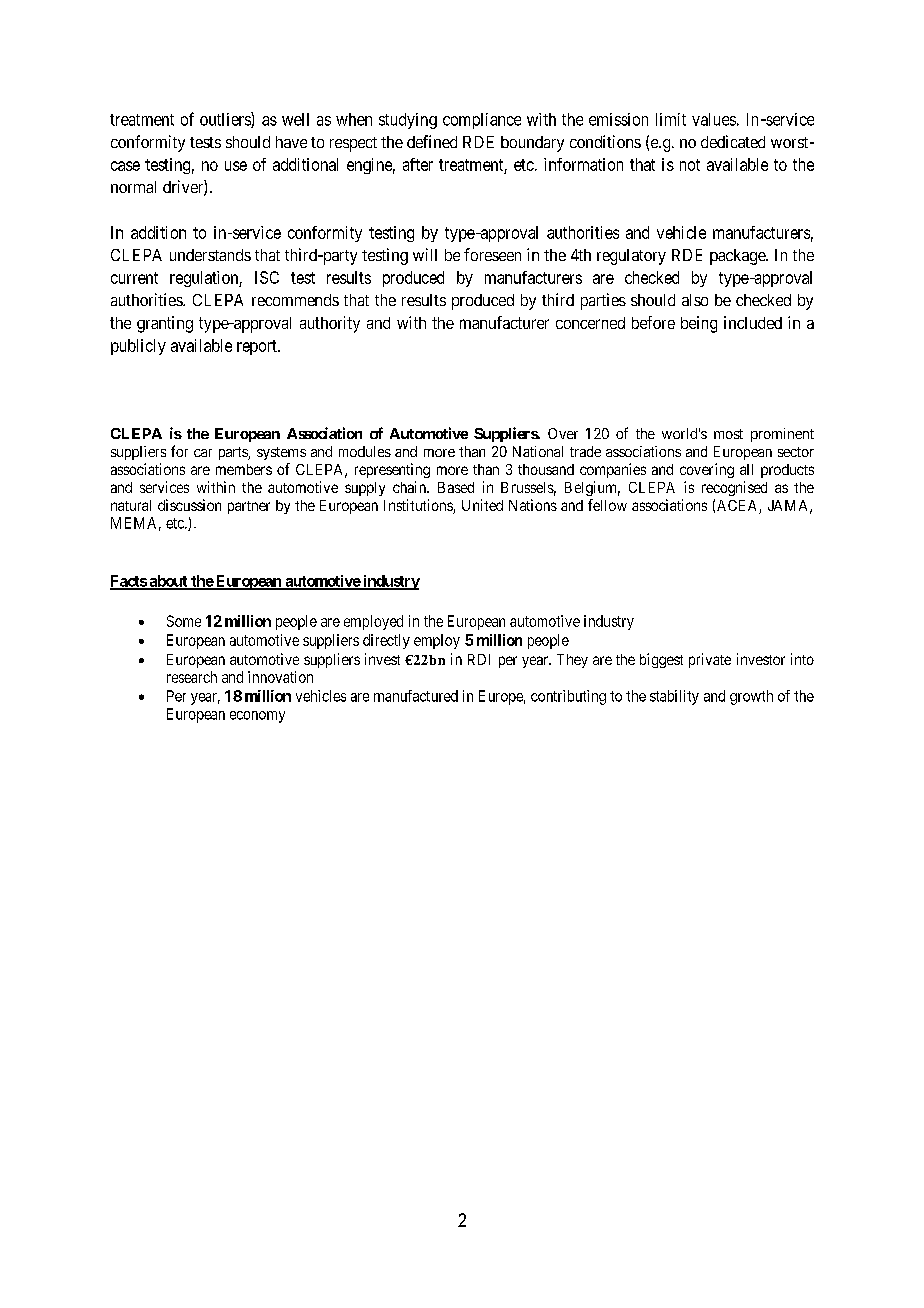  Describe the element at coordinates (236, 166) in the screenshot. I see `use` at that location.
